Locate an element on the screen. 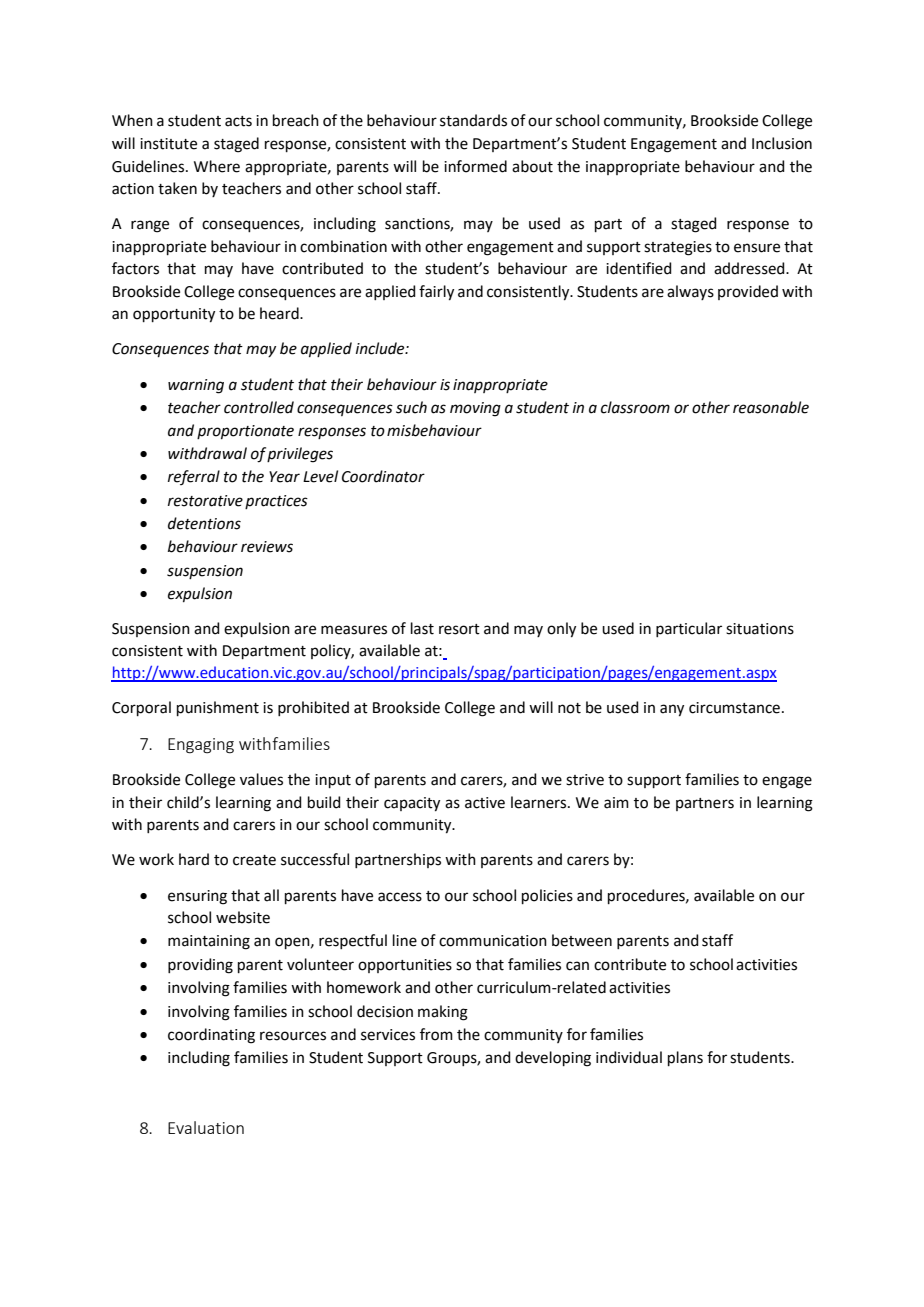  Where is located at coordinates (217, 166).
